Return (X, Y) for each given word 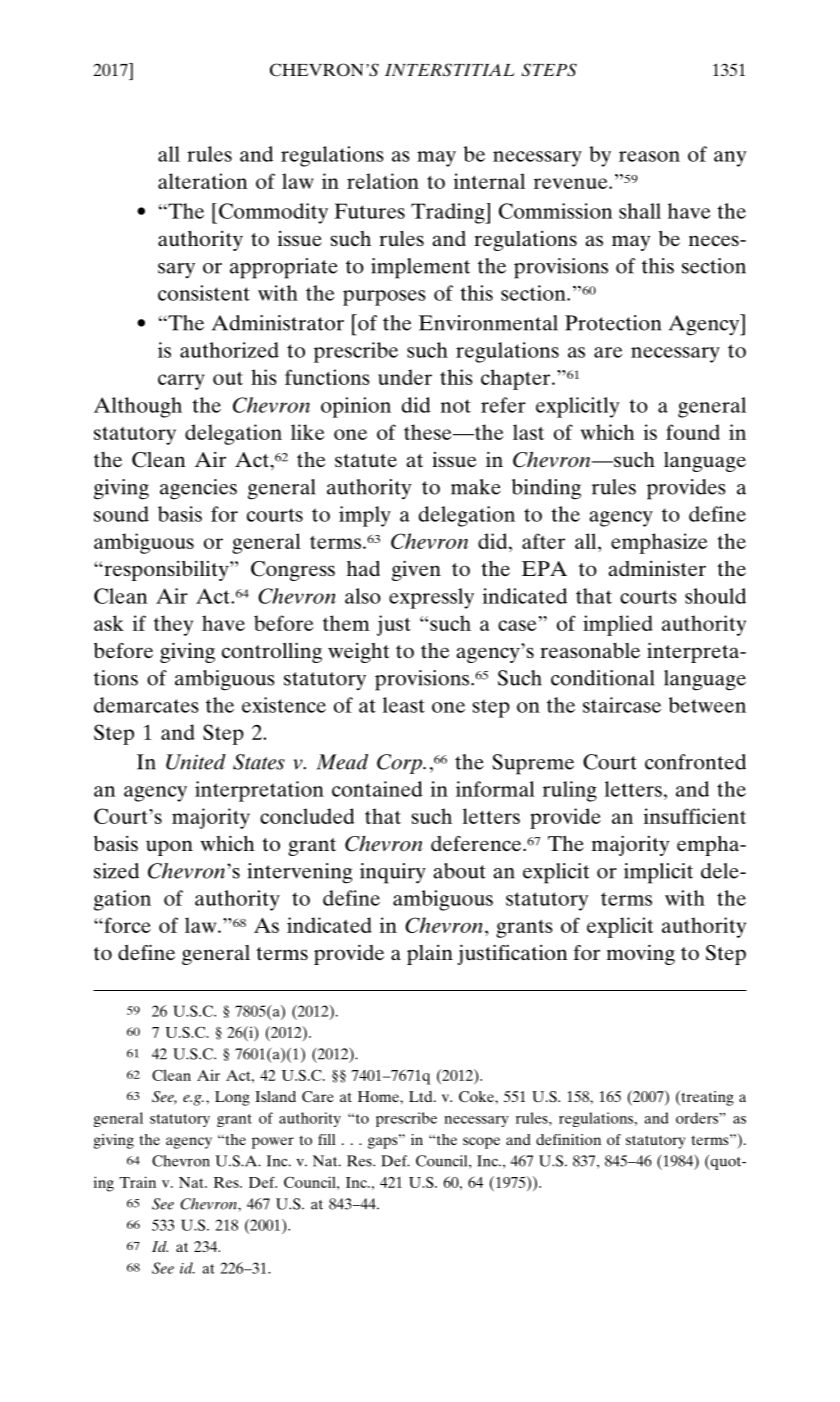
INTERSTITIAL (449, 70)
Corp (400, 764)
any (730, 159)
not (456, 406)
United (196, 762)
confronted (695, 762)
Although (138, 407)
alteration (203, 181)
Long (232, 1098)
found (693, 432)
